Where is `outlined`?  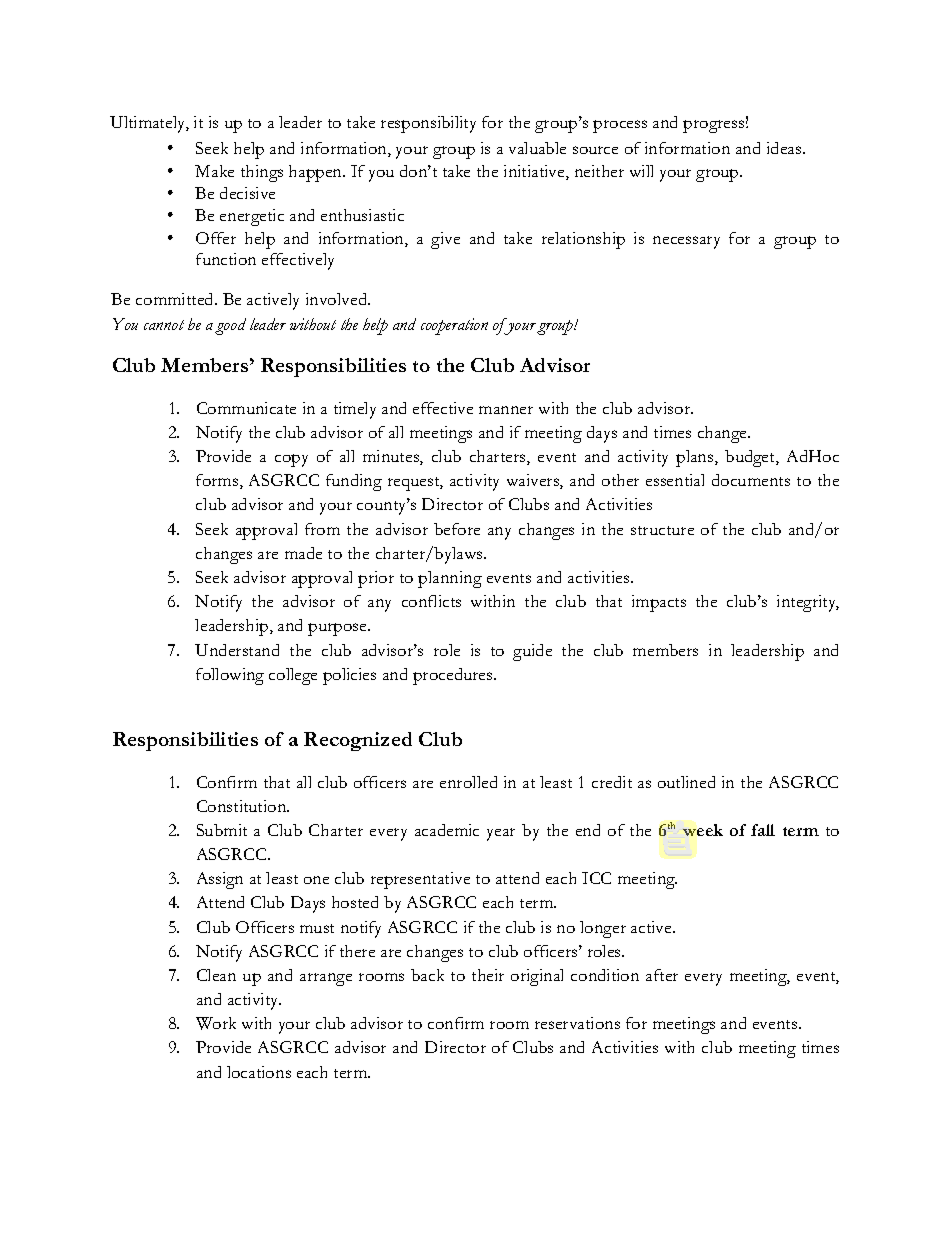 outlined is located at coordinates (686, 782).
